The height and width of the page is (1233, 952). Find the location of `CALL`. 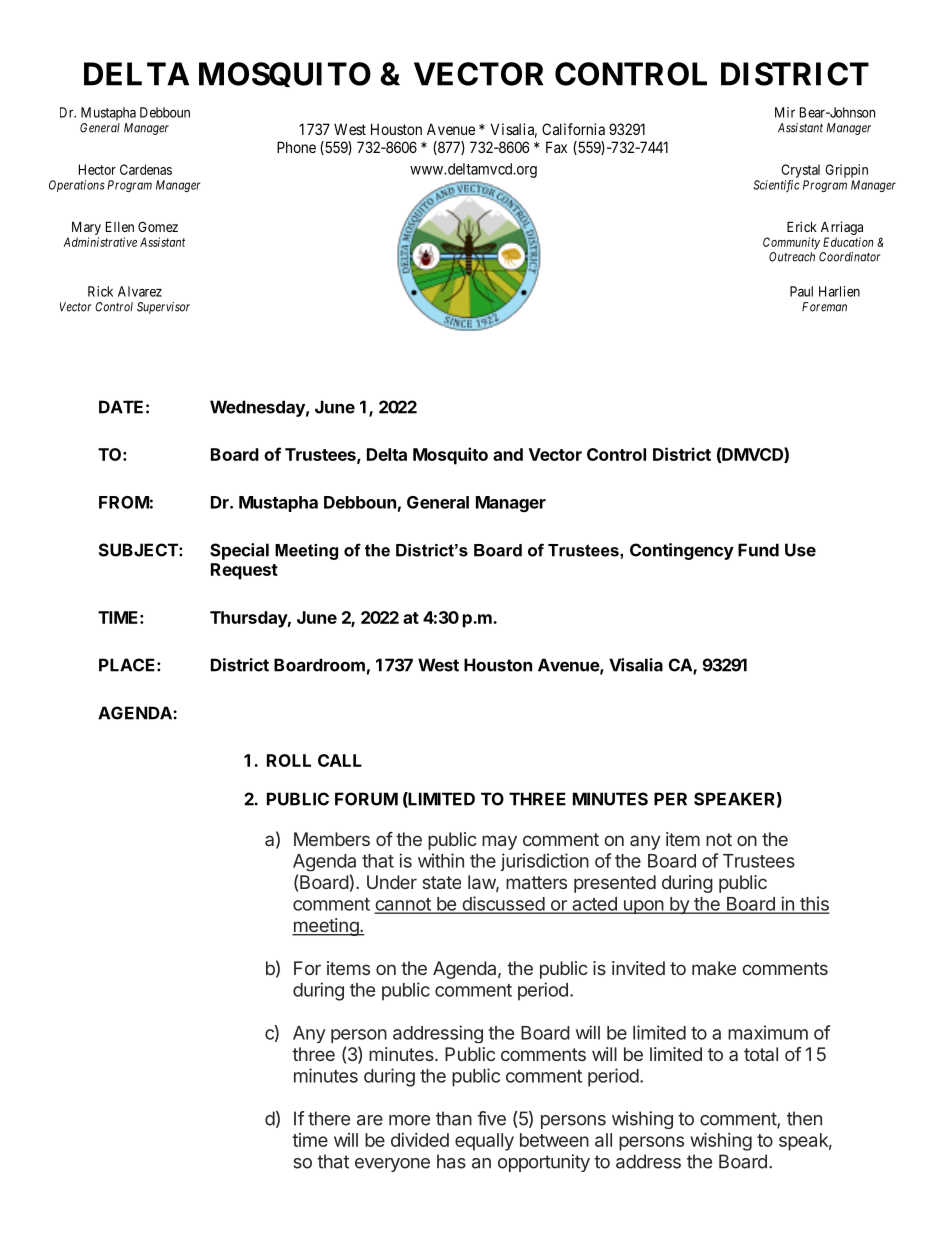

CALL is located at coordinates (340, 760).
